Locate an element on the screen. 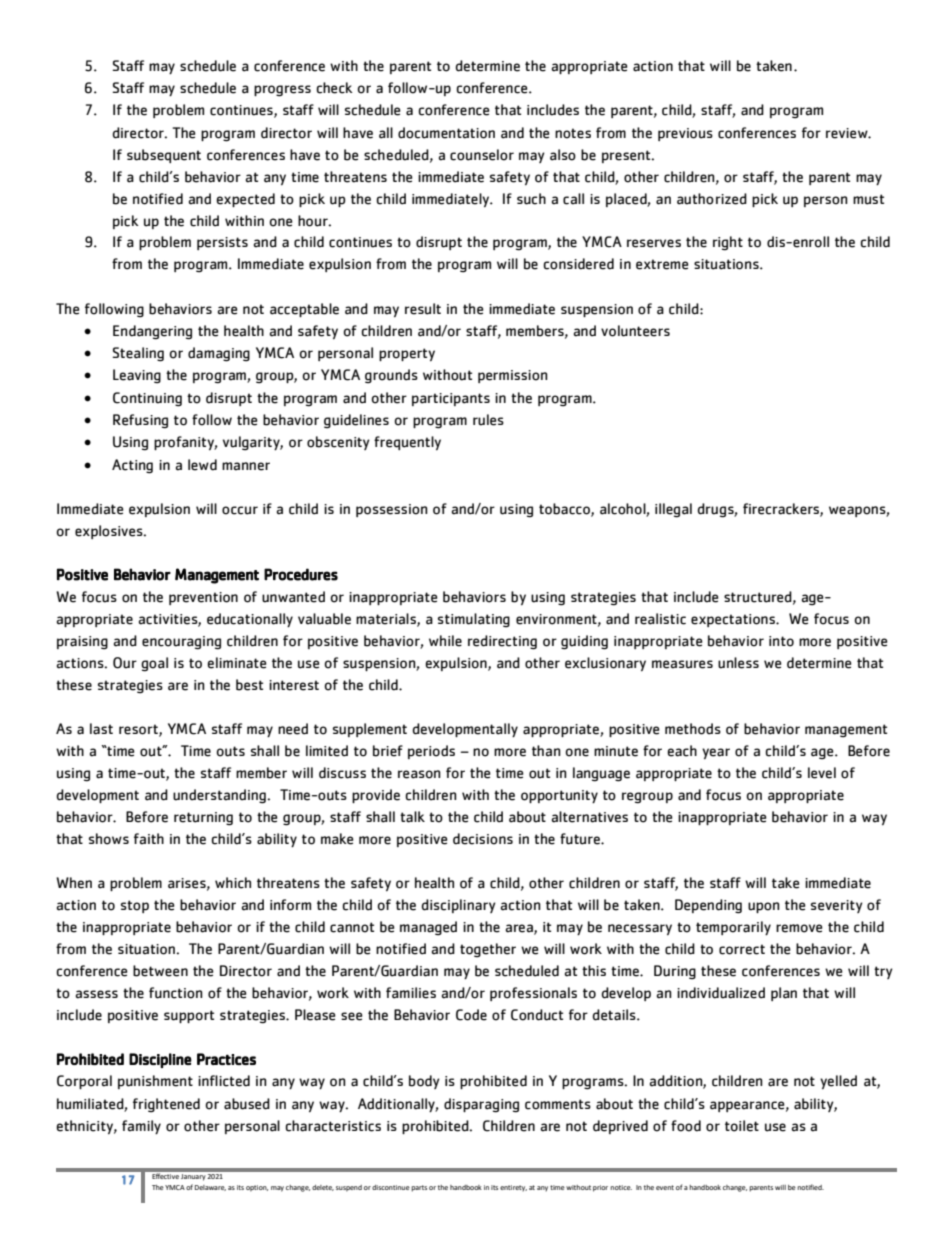 This screenshot has width=952, height=1233. entirety is located at coordinates (513, 1188).
